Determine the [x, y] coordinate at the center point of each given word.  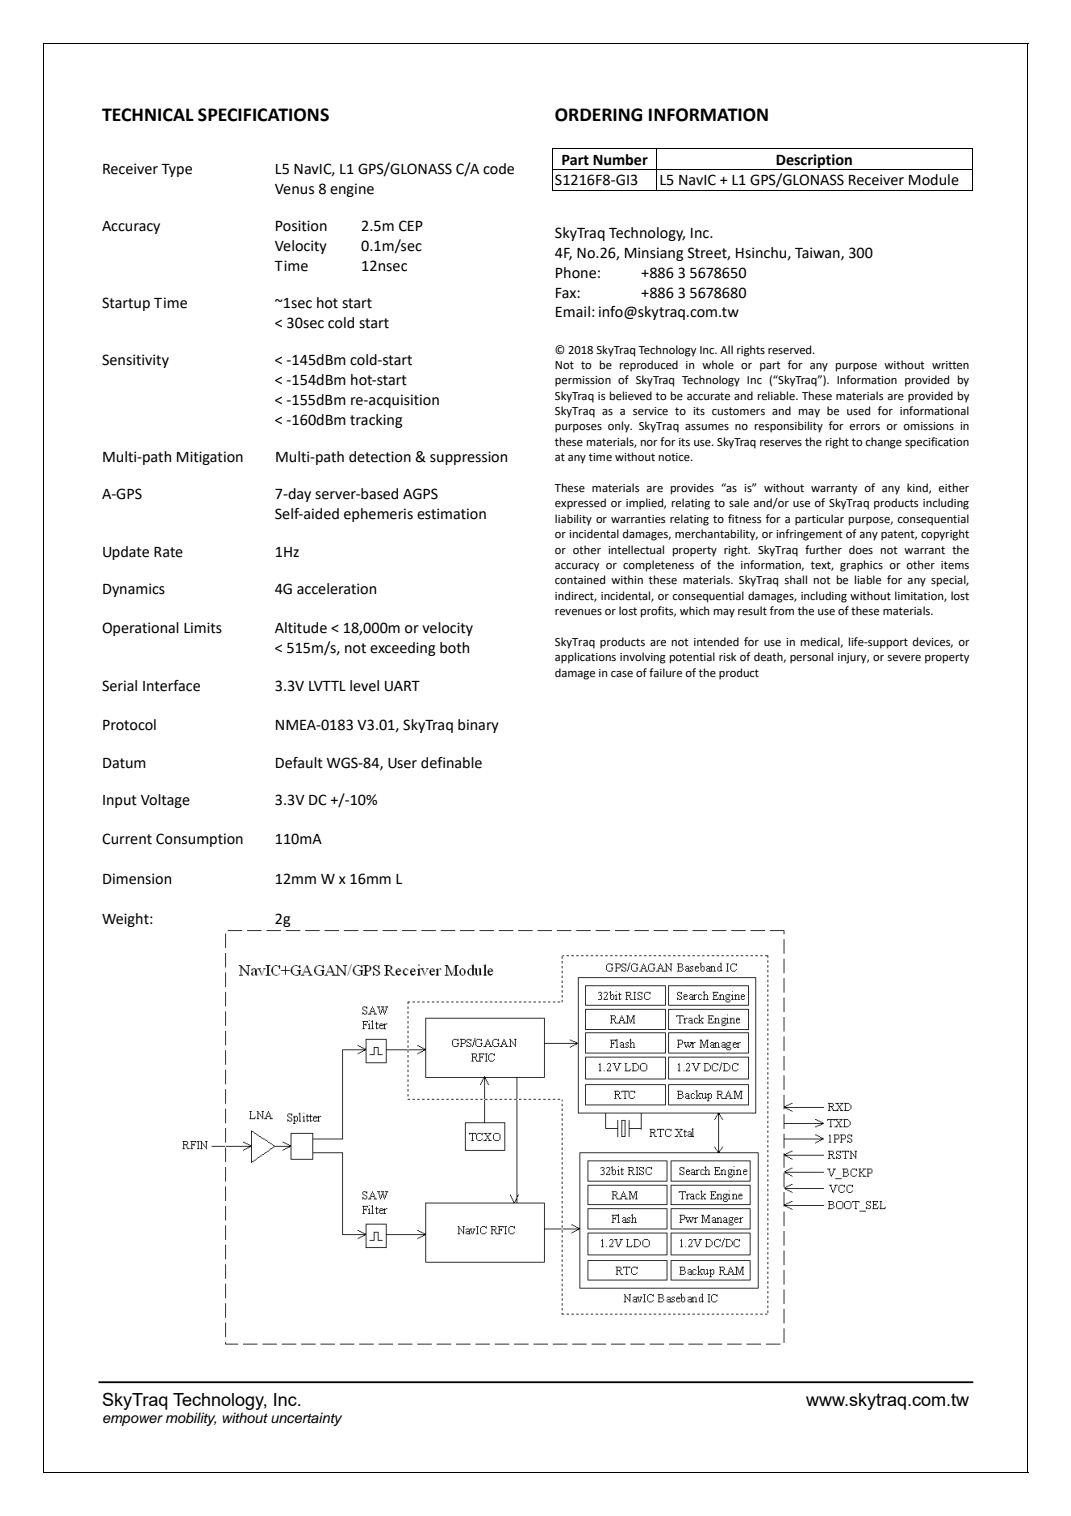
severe [904, 658]
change [883, 443]
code [498, 169]
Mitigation [210, 458]
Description [814, 162]
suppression [468, 458]
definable [451, 763]
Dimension [137, 879]
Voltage [165, 801]
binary [478, 726]
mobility [191, 1419]
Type [176, 170]
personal [811, 658]
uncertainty [306, 1419]
